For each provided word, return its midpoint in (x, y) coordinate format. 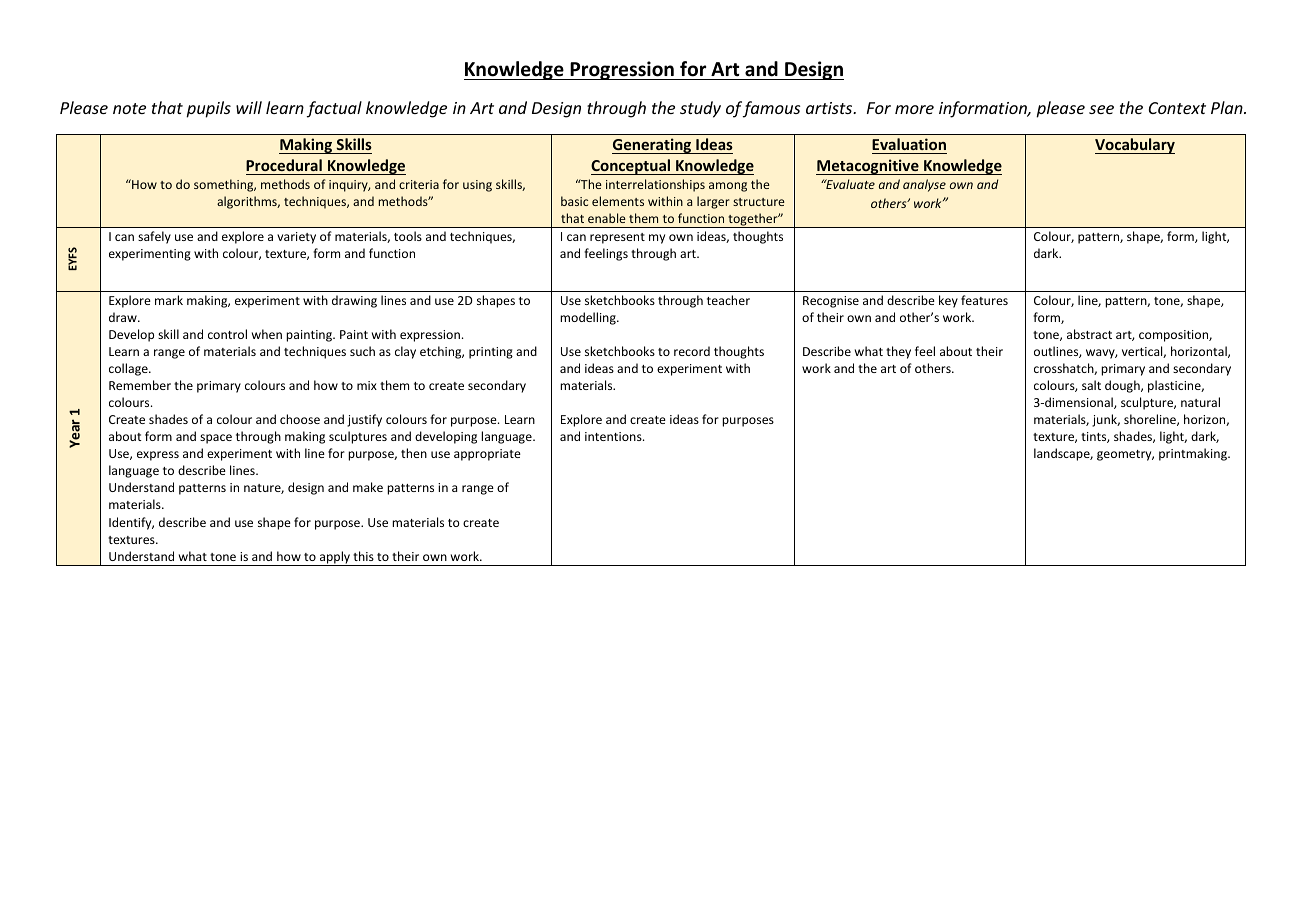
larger (713, 202)
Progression (622, 70)
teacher (728, 300)
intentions (614, 436)
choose (300, 419)
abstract (1089, 334)
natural (1200, 402)
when (267, 334)
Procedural (284, 165)
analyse (924, 185)
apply (335, 558)
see (1101, 109)
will (249, 107)
